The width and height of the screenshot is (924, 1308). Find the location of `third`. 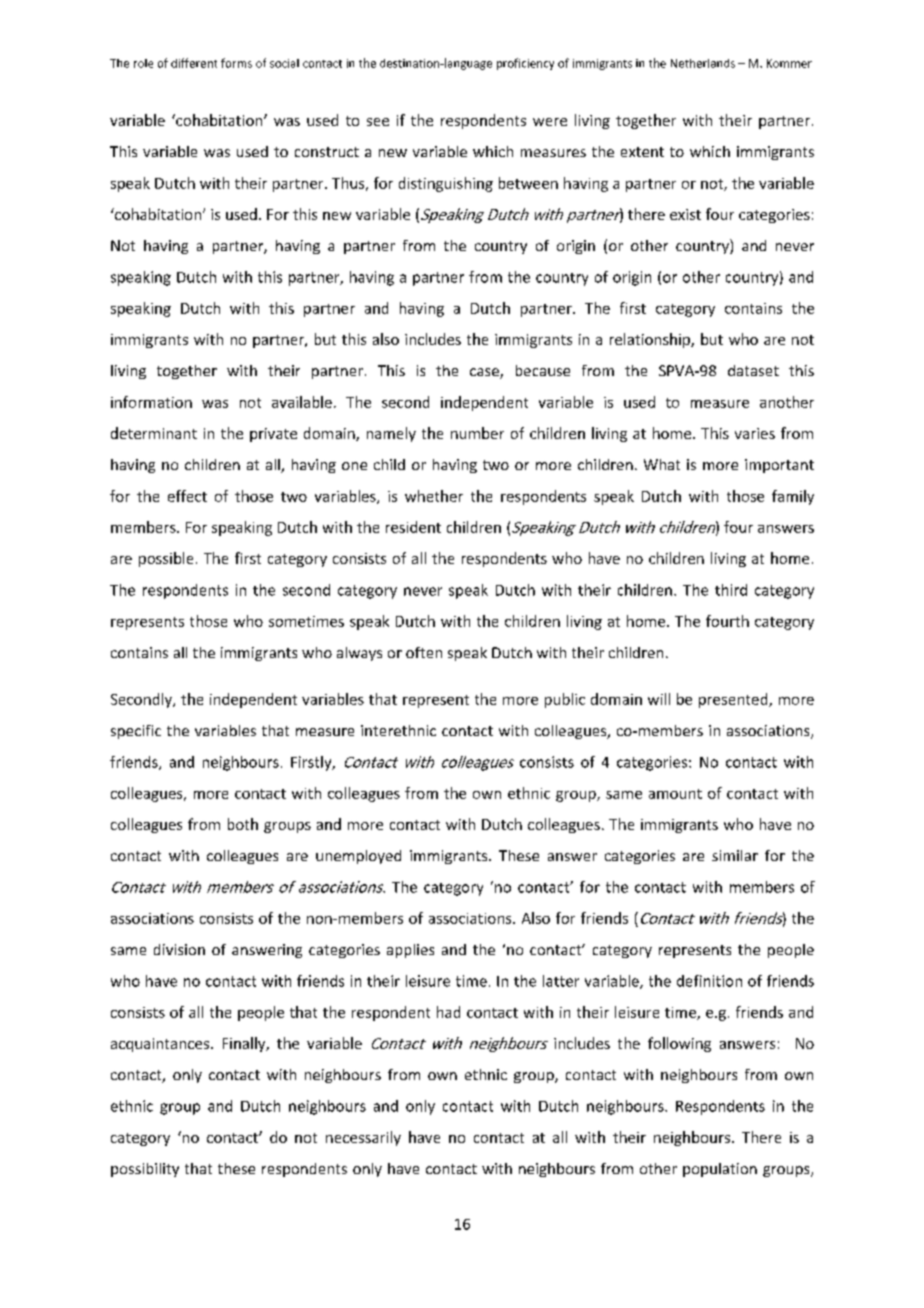

third is located at coordinates (731, 590).
